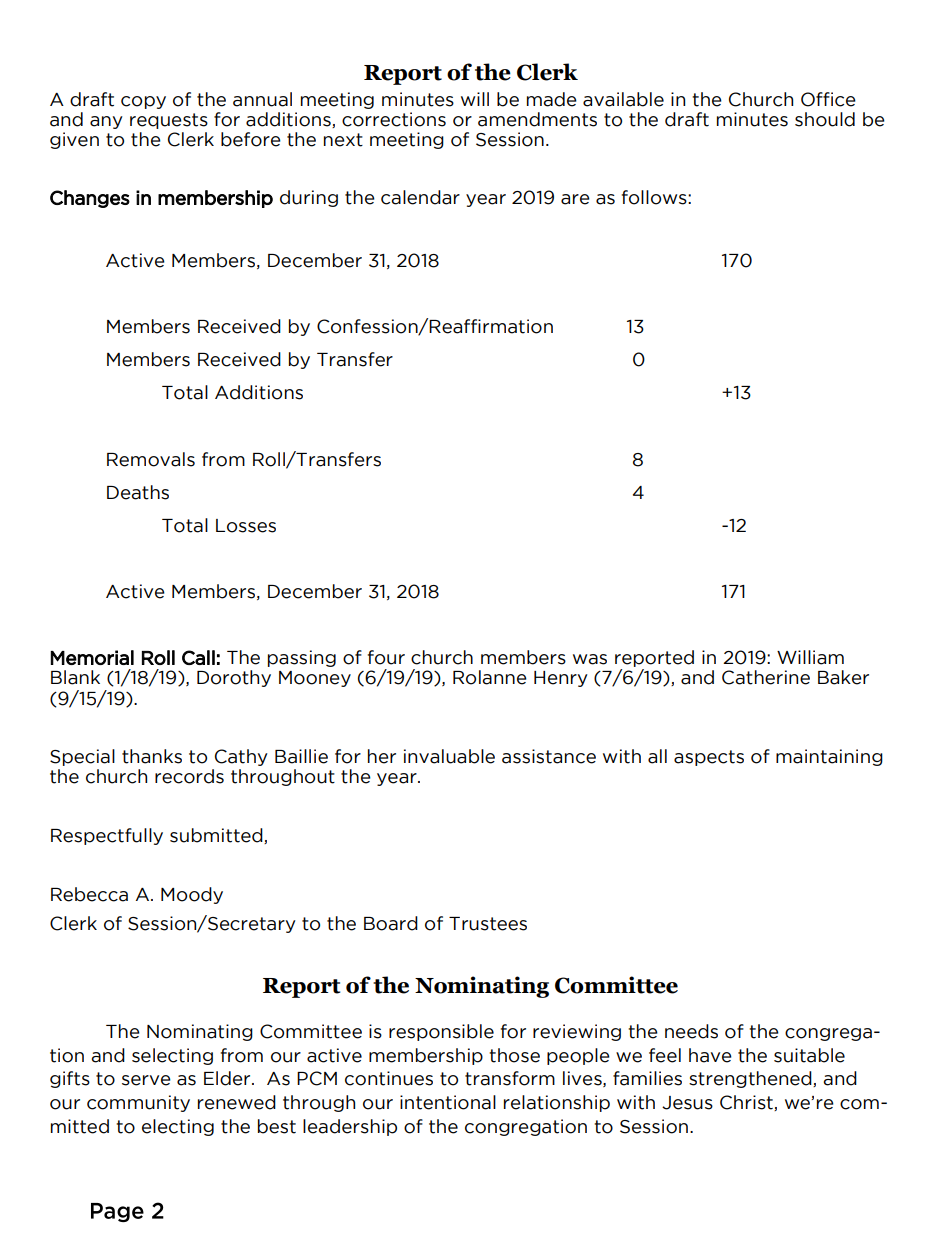  I want to click on amendments, so click(537, 119).
